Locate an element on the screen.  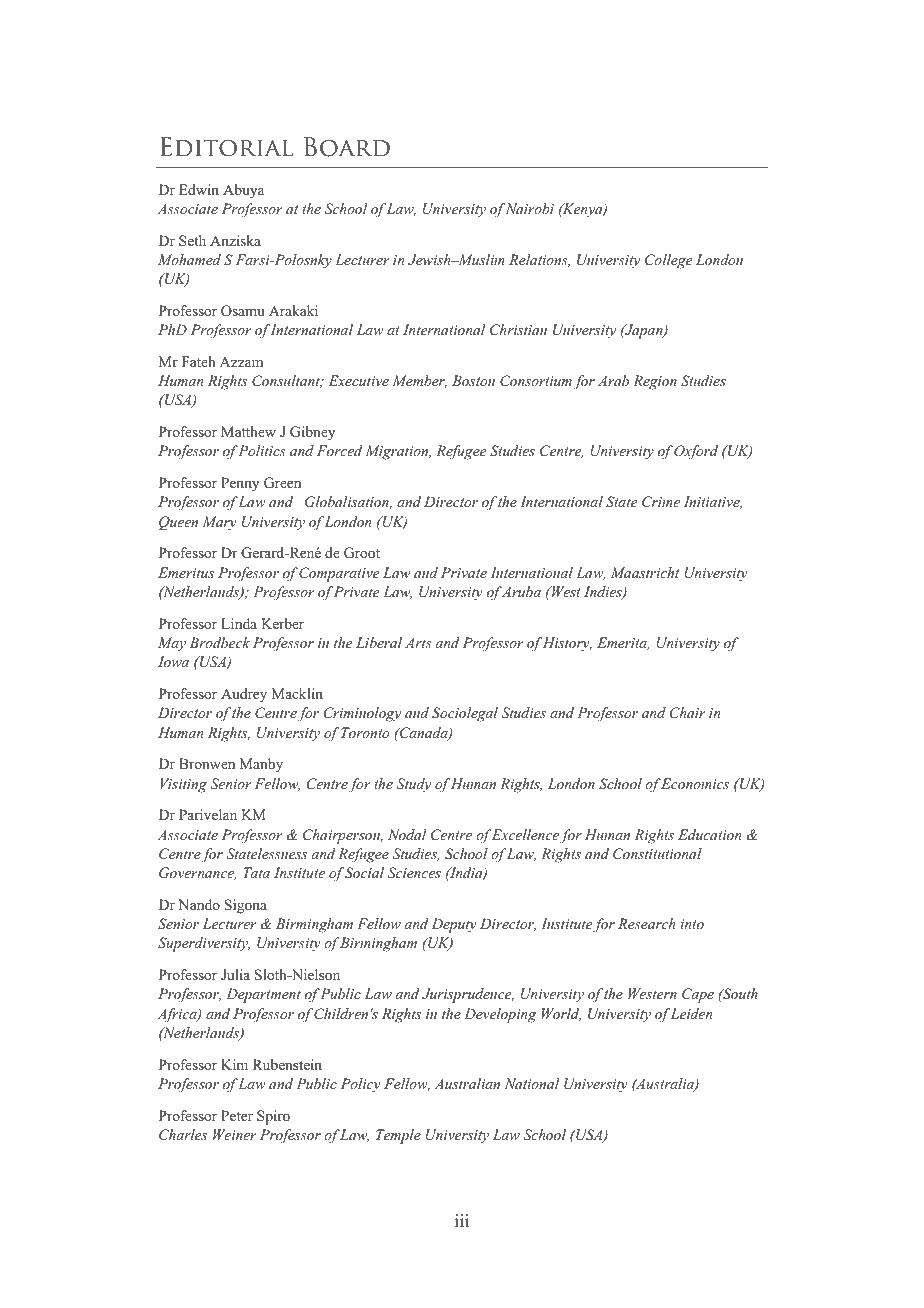
Editorial is located at coordinates (227, 147).
